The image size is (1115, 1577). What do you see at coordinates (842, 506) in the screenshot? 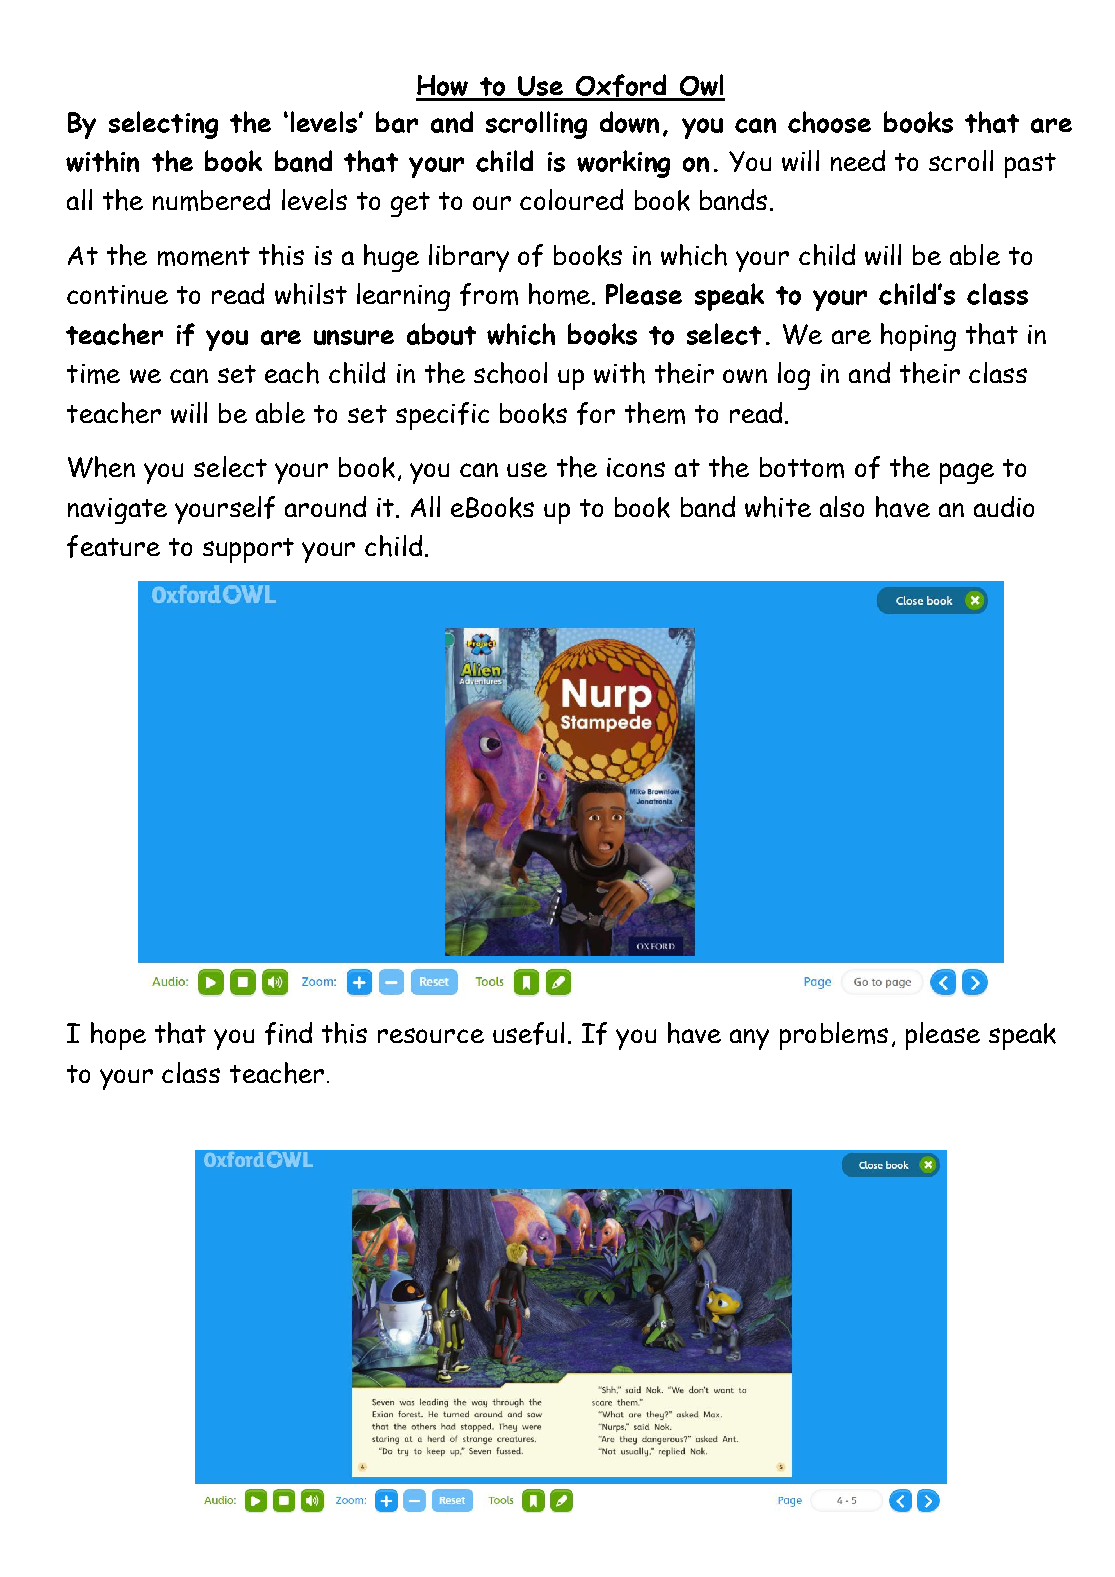
I see `also` at bounding box center [842, 506].
